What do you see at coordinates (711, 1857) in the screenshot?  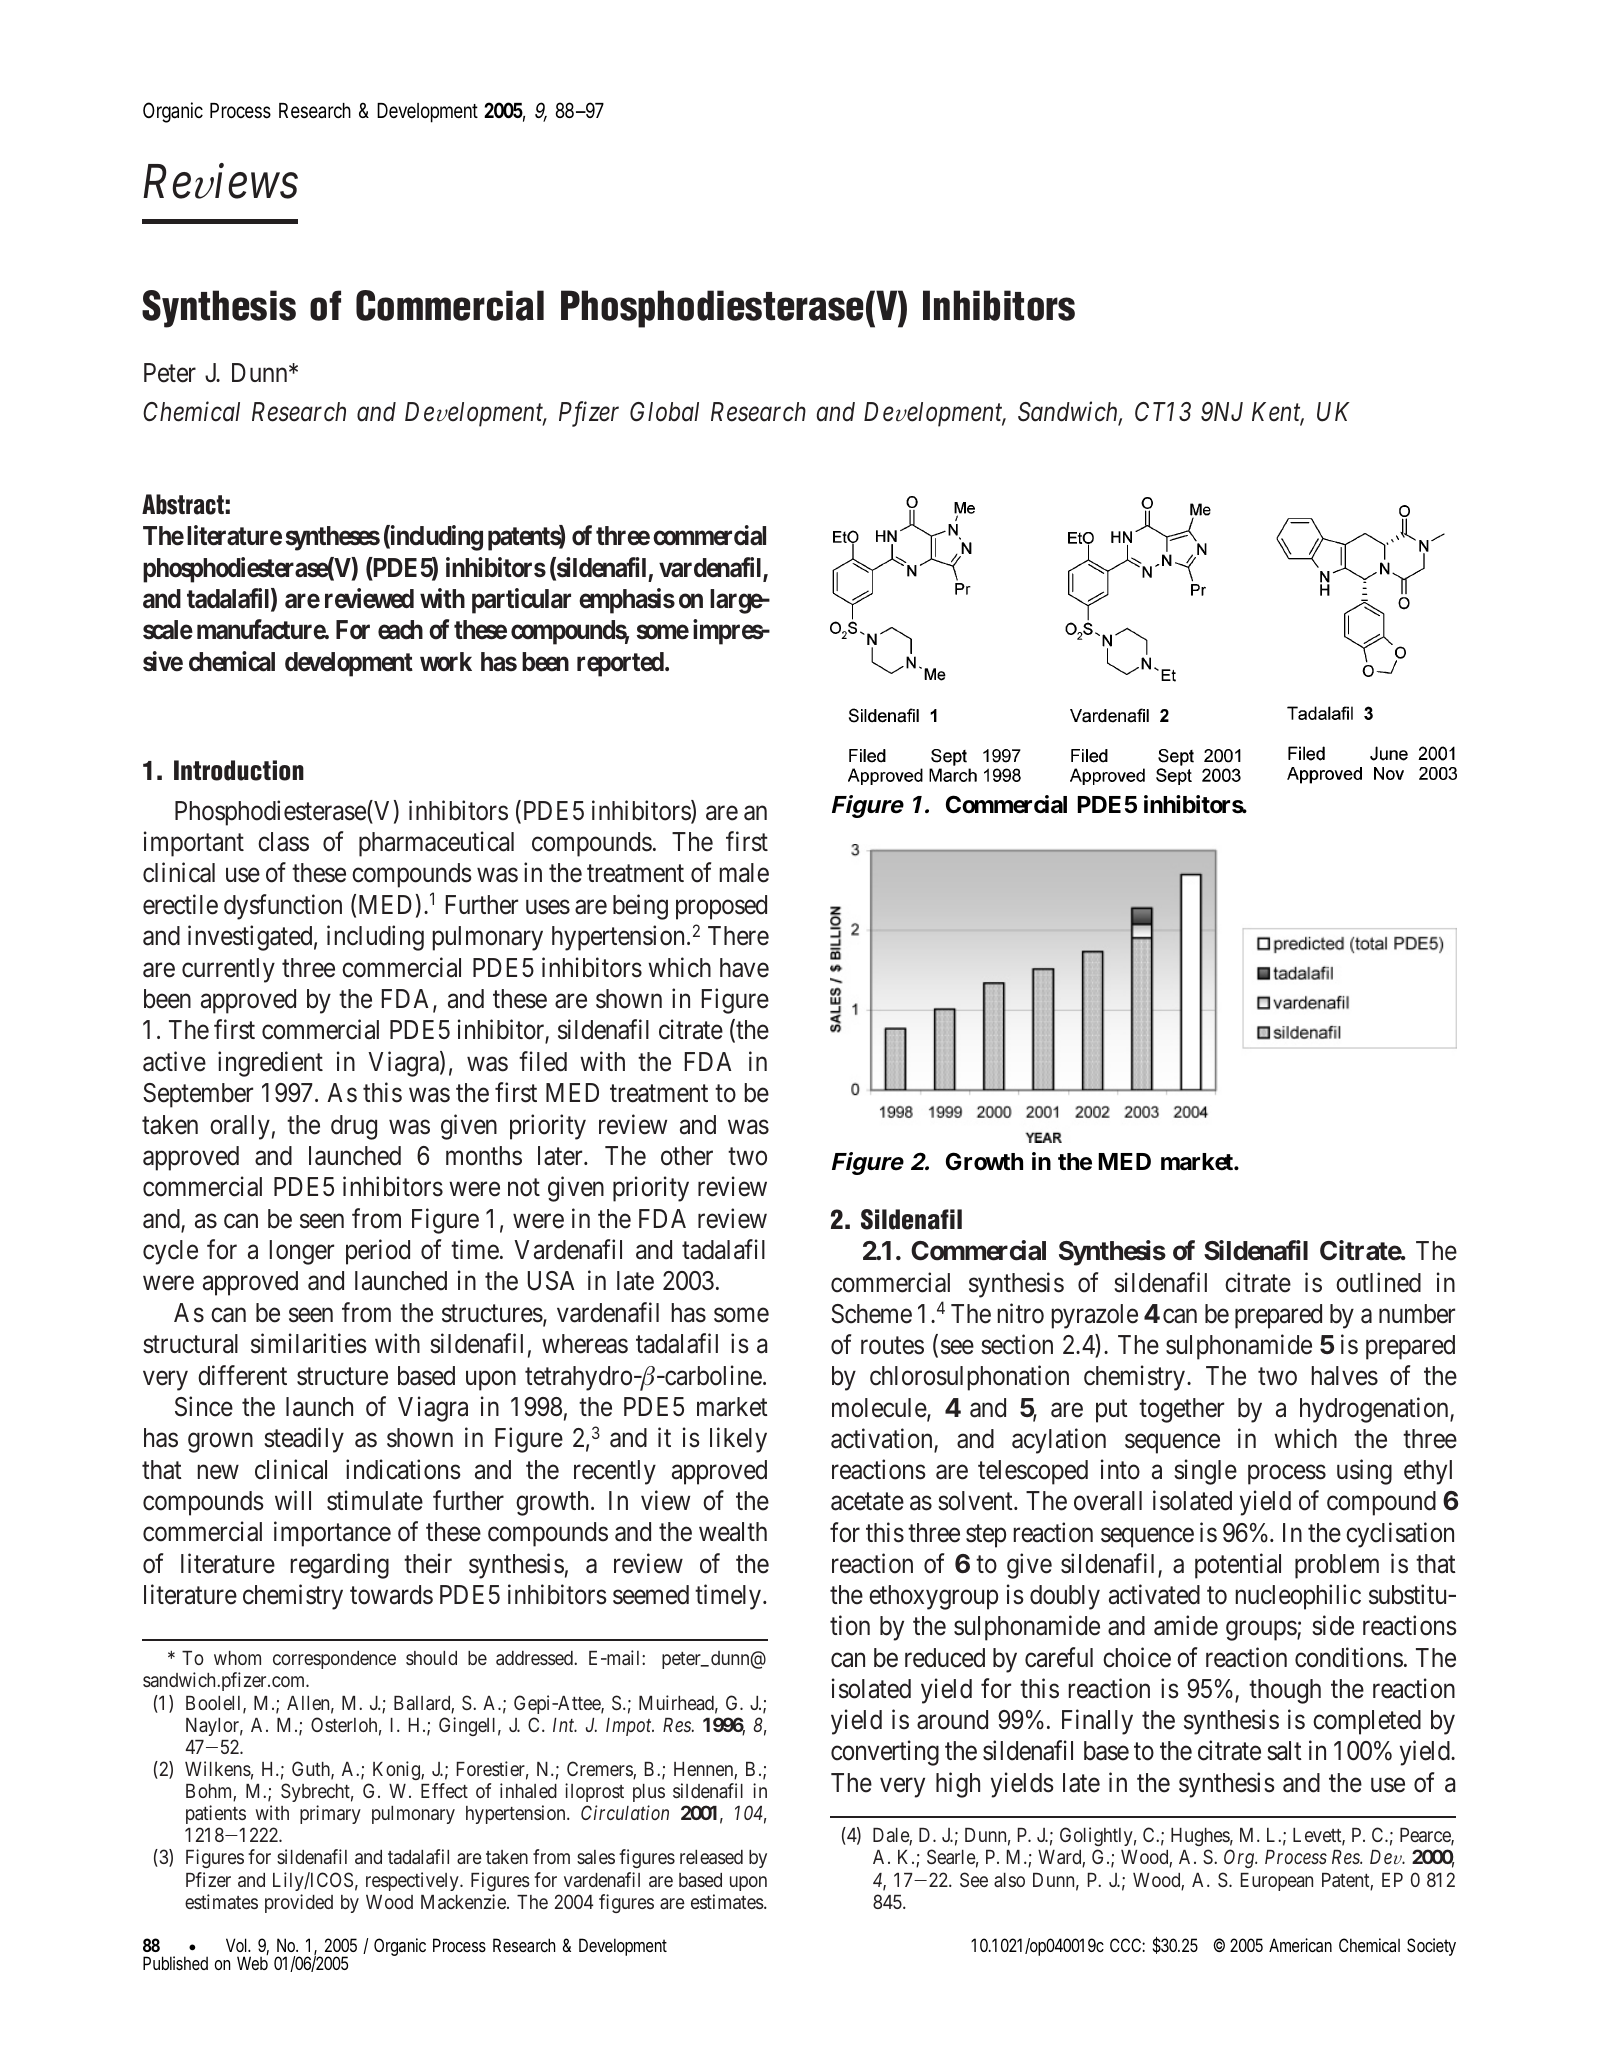 I see `released` at bounding box center [711, 1857].
